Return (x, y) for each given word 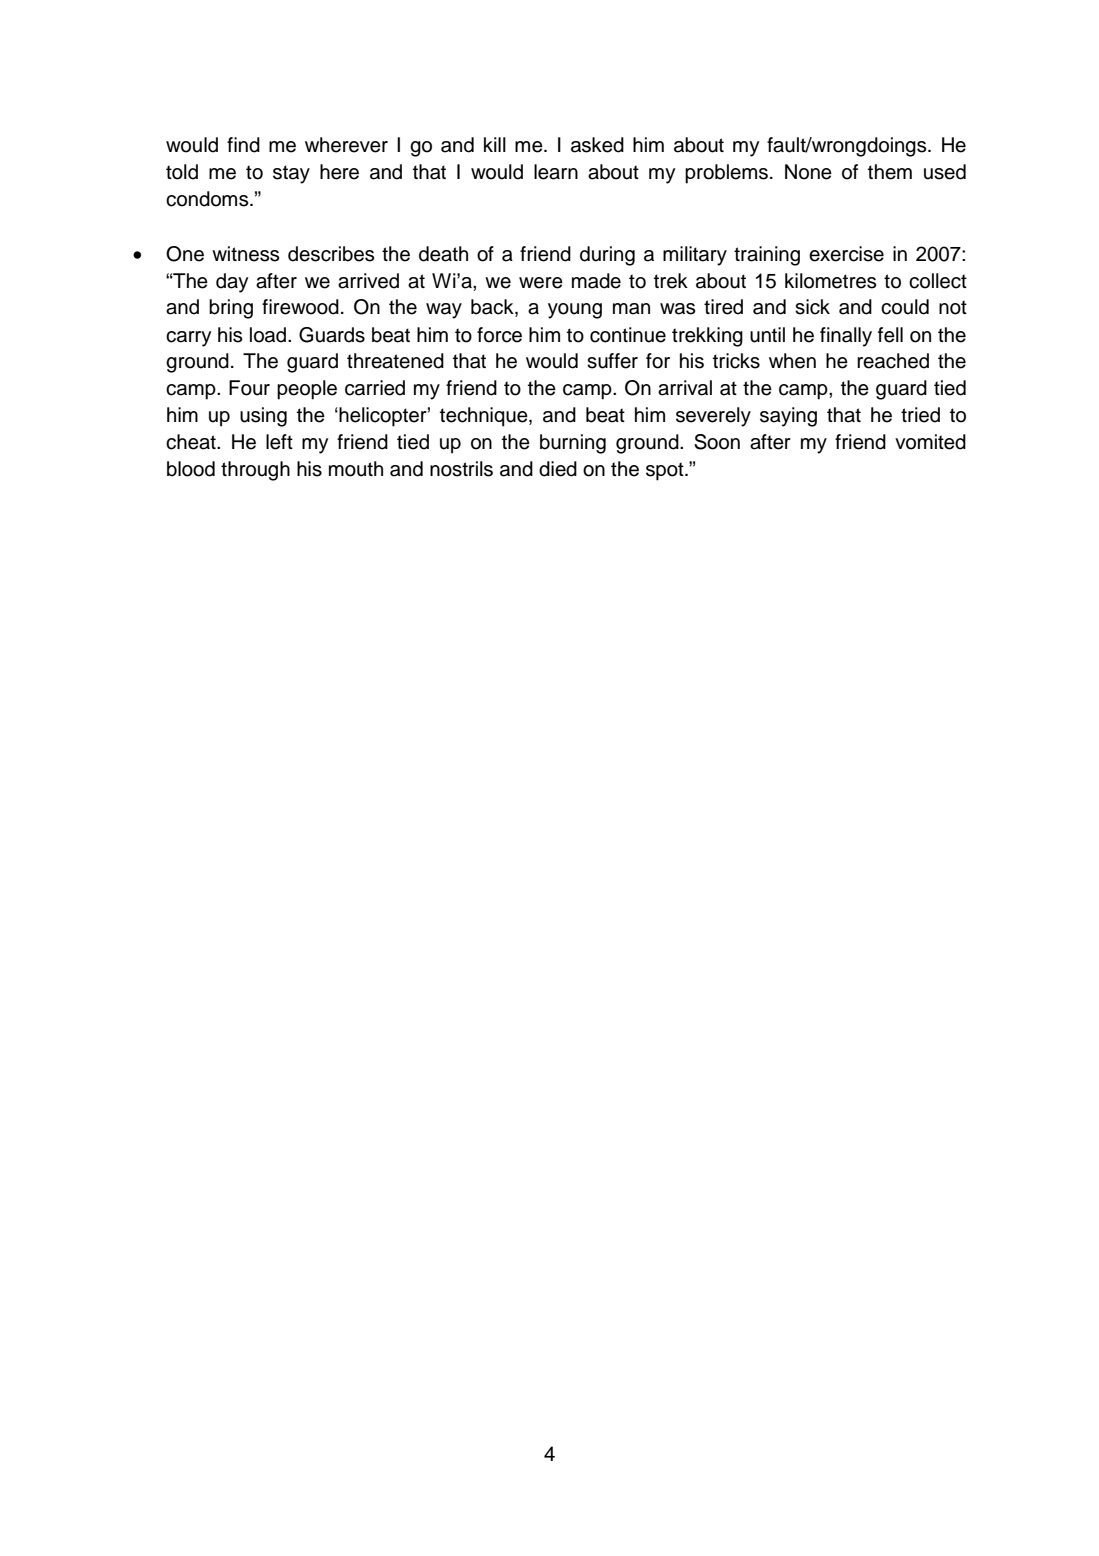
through (255, 471)
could (905, 307)
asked (597, 145)
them (890, 172)
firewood (300, 307)
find (243, 145)
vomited (930, 442)
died (558, 469)
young (575, 311)
